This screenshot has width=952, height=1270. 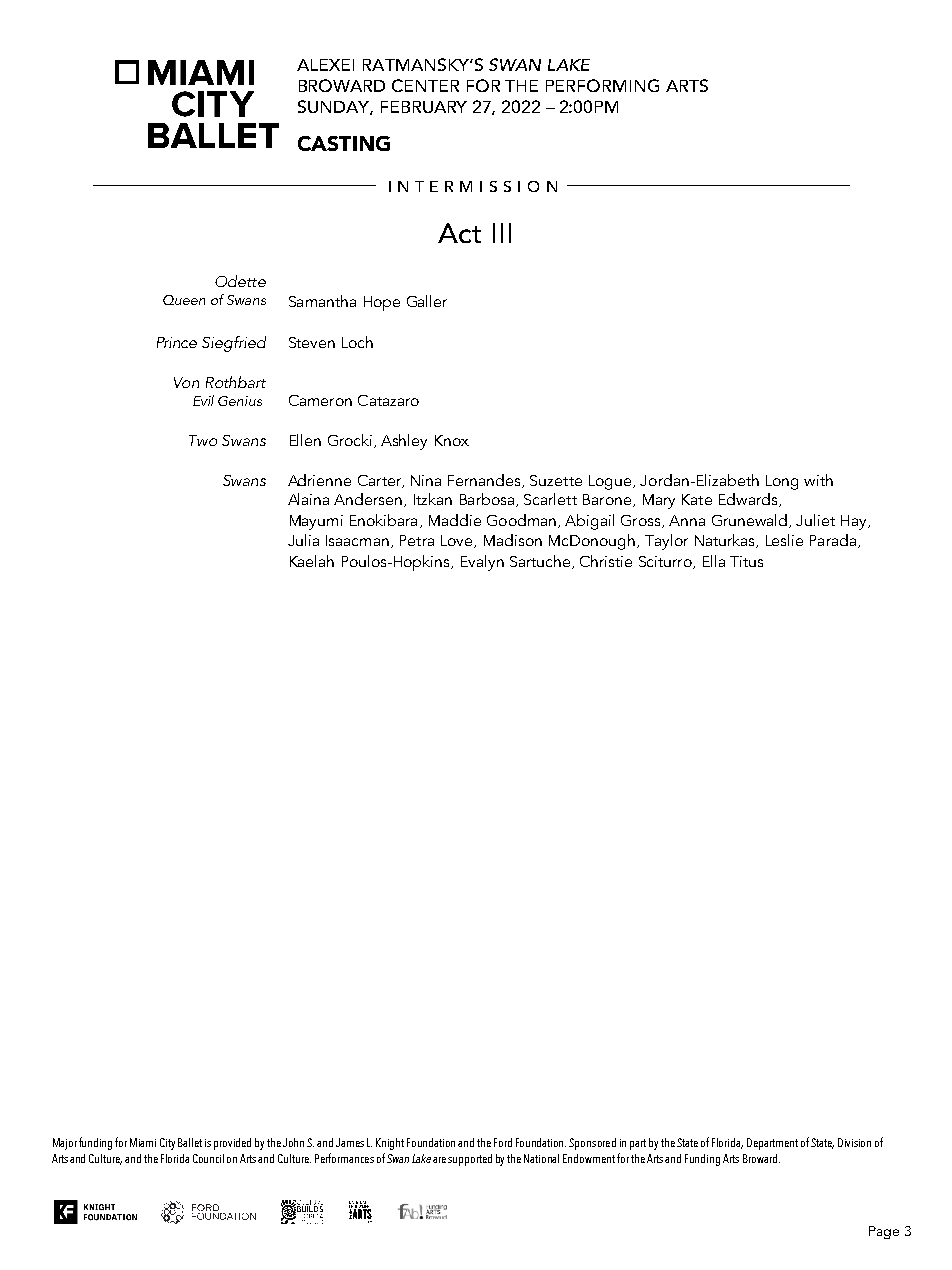 I want to click on Council, so click(x=208, y=1158).
